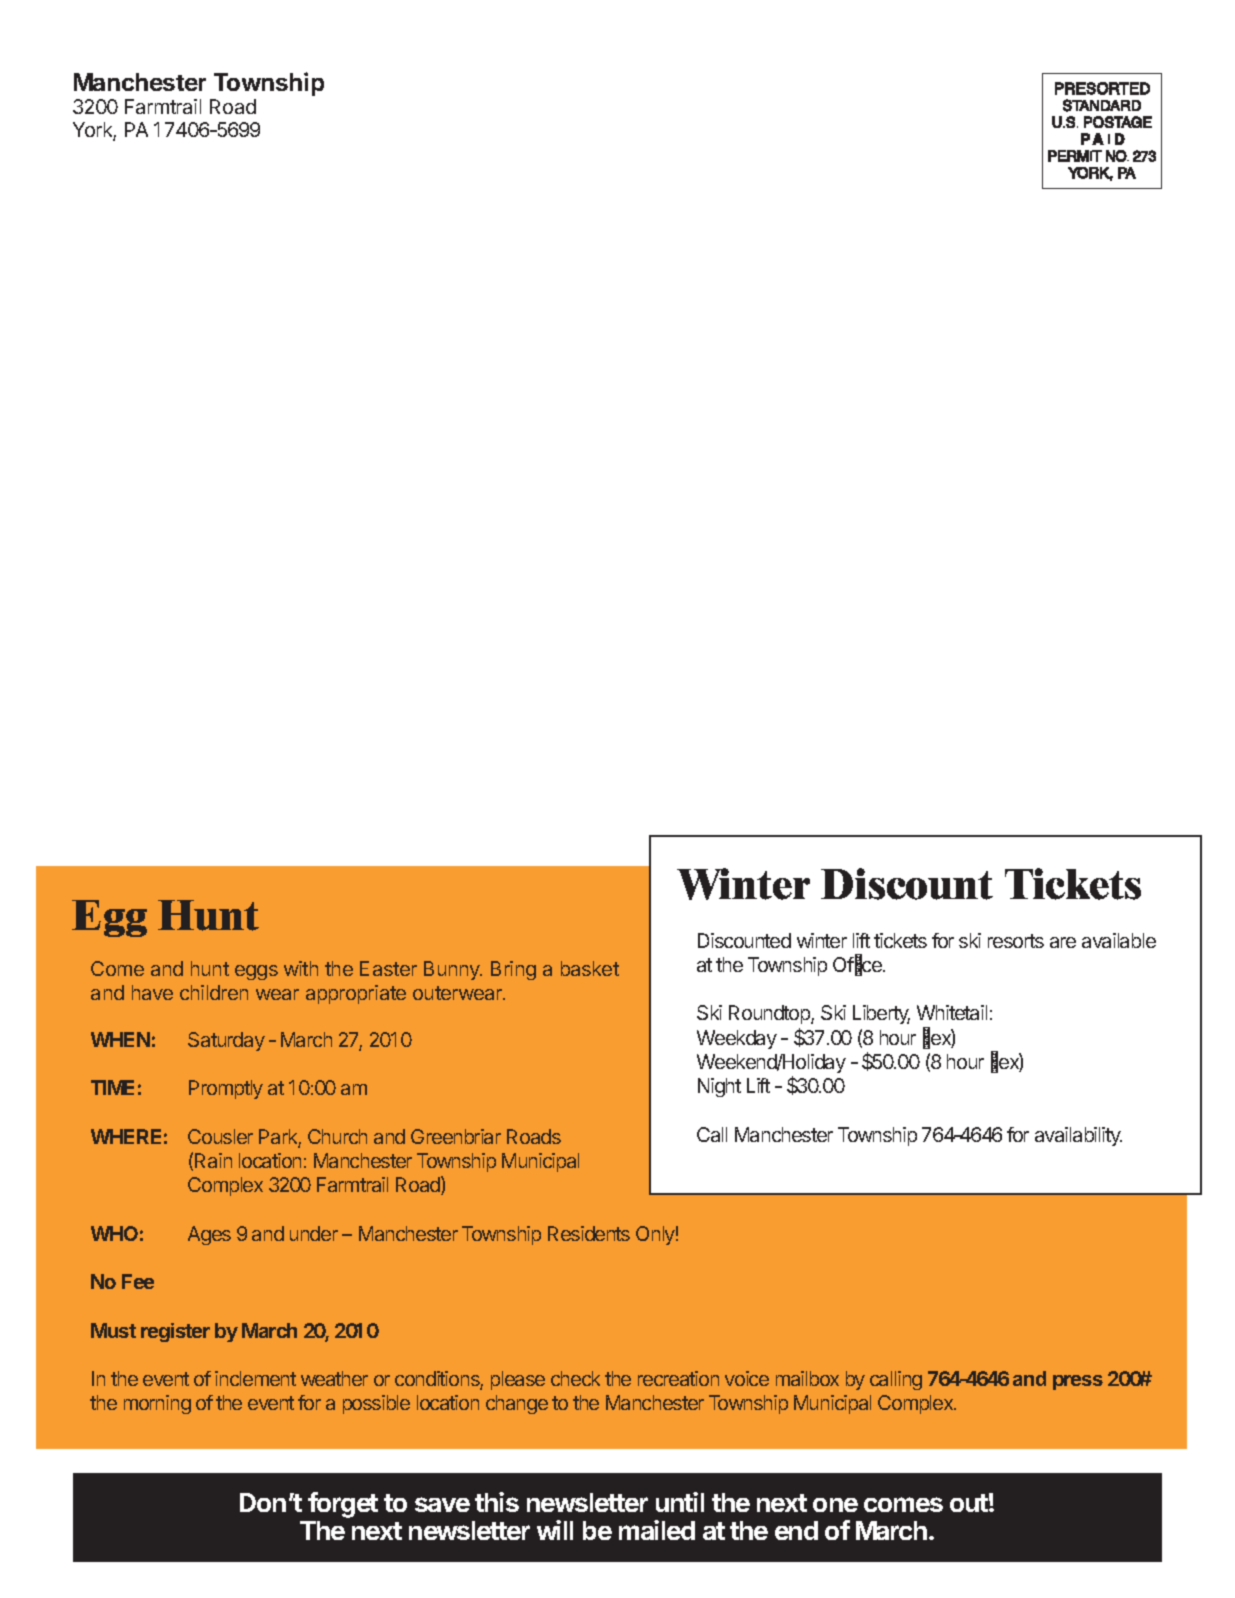 The image size is (1235, 1598). I want to click on press, so click(1078, 1382).
